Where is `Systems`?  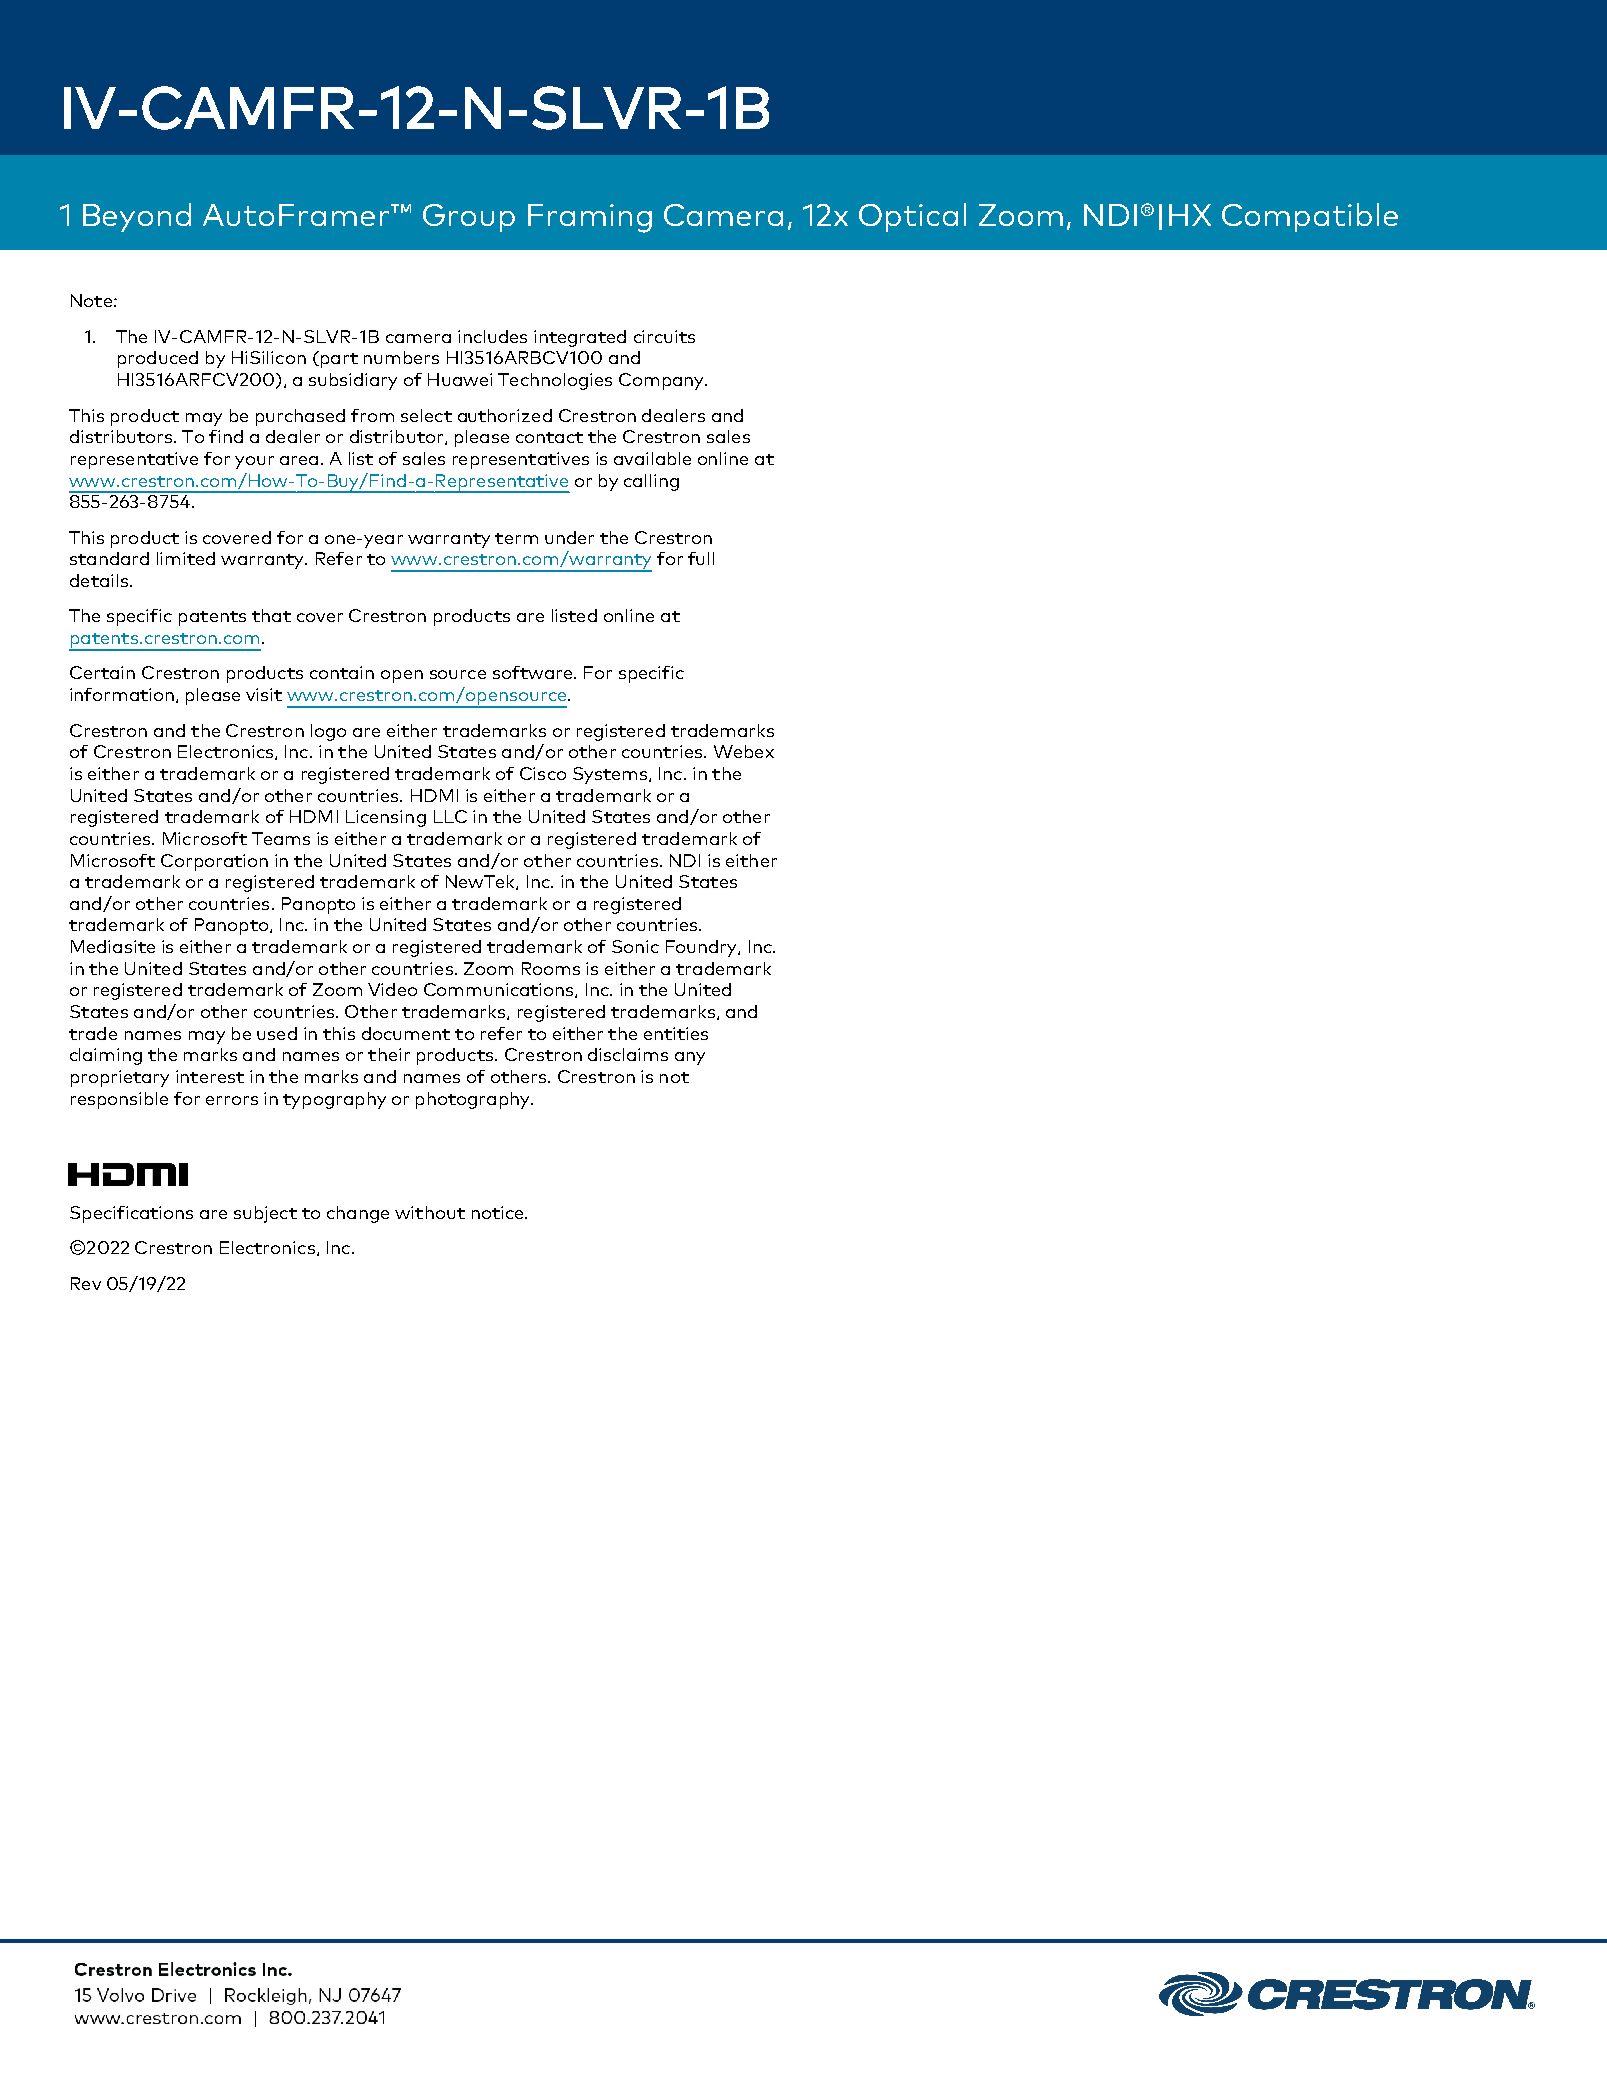 Systems is located at coordinates (611, 775).
